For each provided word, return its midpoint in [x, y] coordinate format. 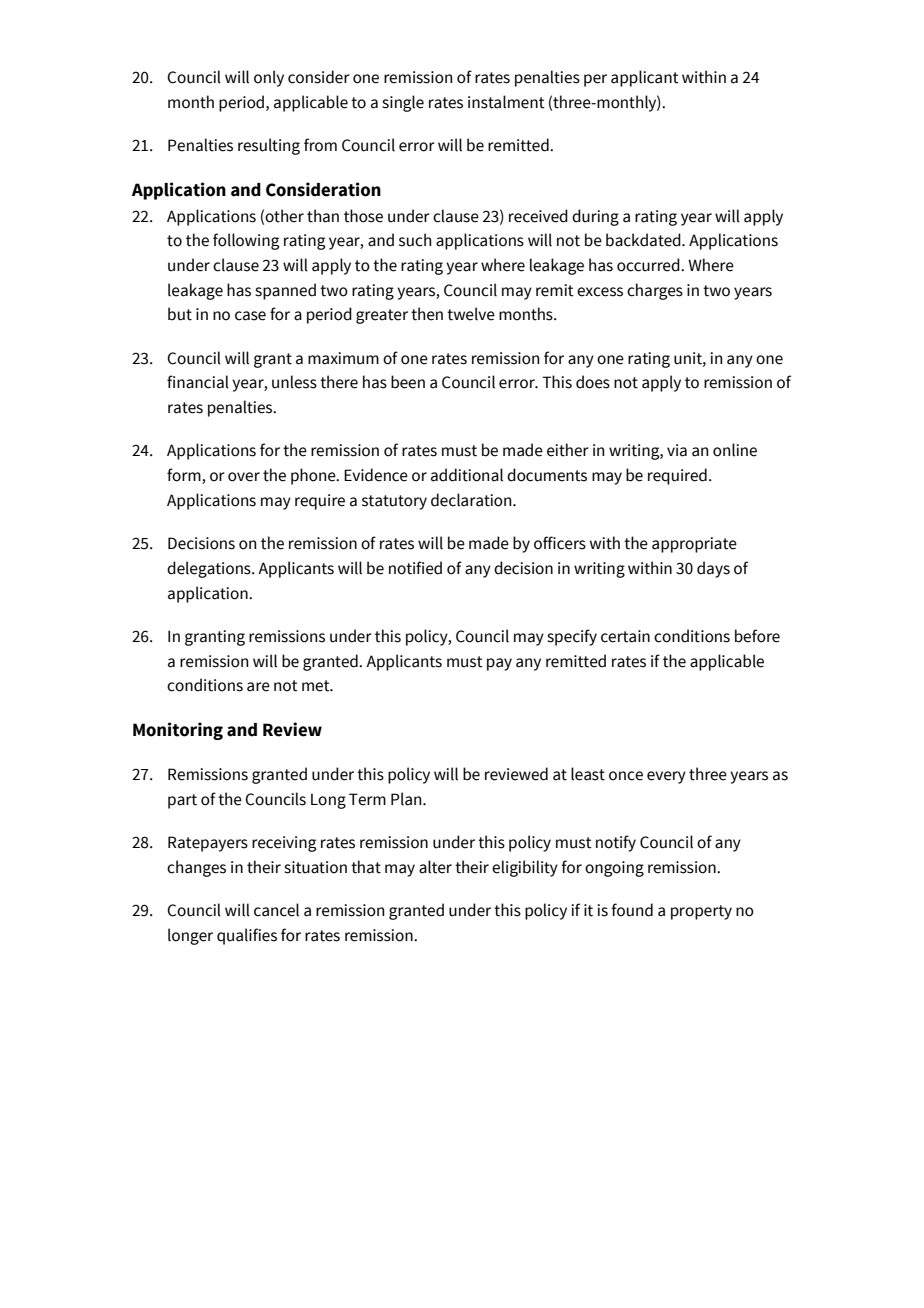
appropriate [694, 545]
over [244, 477]
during [595, 217]
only [269, 78]
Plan [407, 799]
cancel [276, 910]
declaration [472, 500]
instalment [506, 102]
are [258, 687]
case [250, 316]
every [666, 777]
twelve [471, 314]
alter [435, 867]
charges [655, 291]
